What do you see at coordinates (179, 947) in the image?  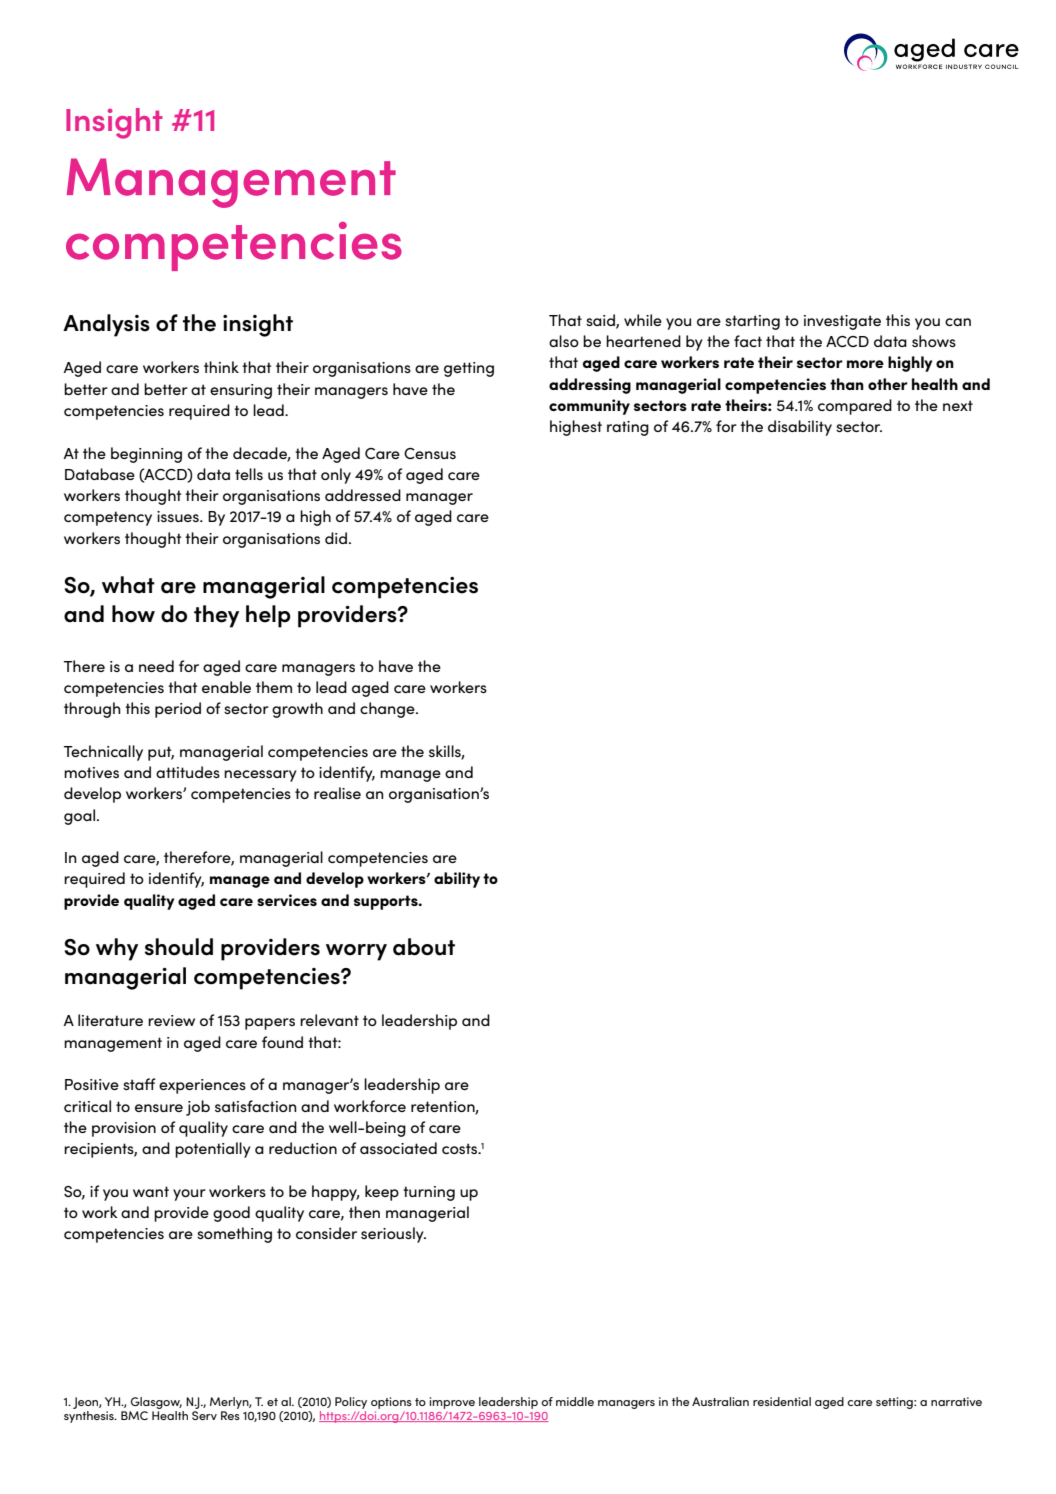 I see `should` at bounding box center [179, 947].
